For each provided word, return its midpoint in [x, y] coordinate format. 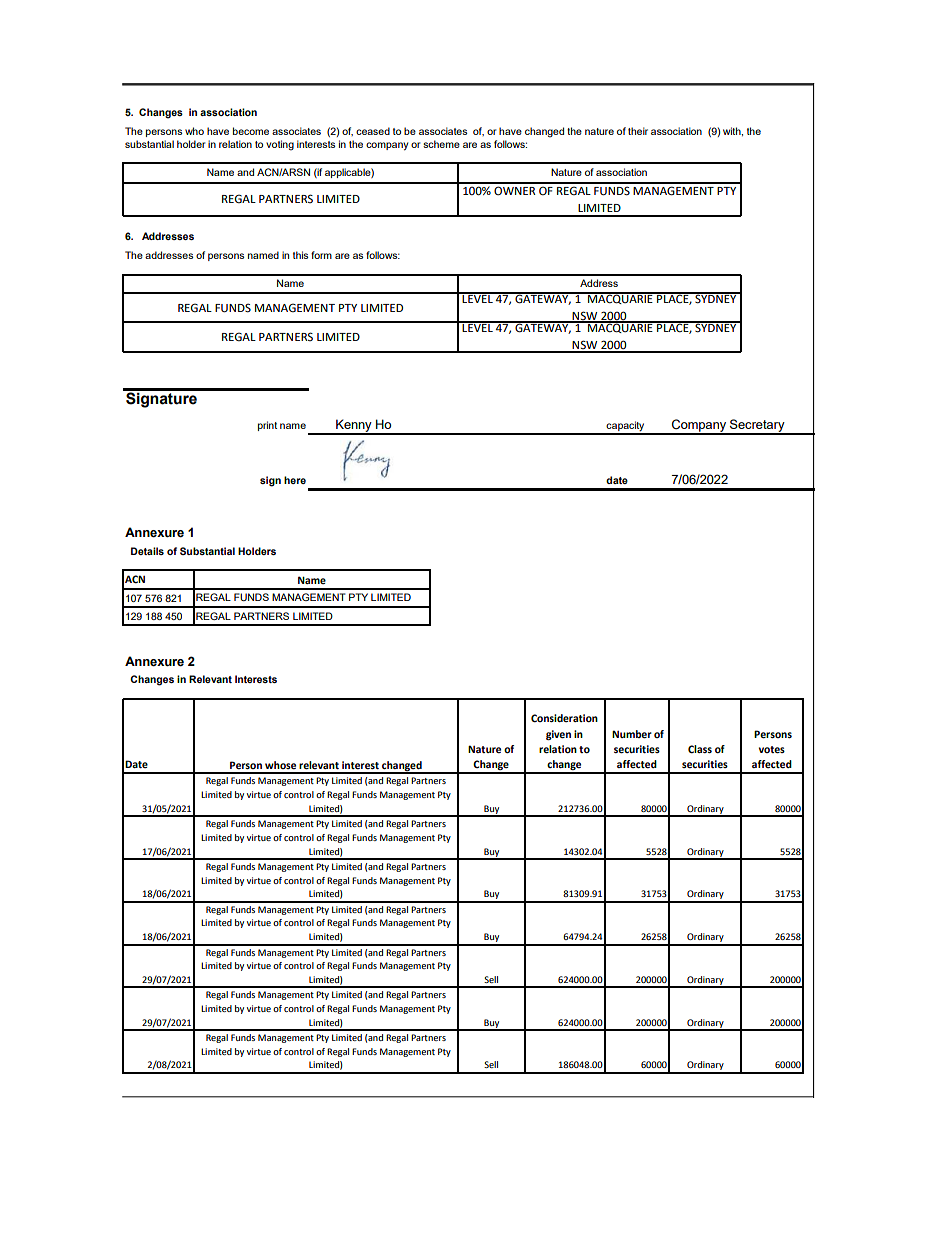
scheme [441, 144]
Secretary [757, 426]
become [251, 131]
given [558, 735]
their [638, 131]
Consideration [564, 718]
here [295, 480]
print [267, 426]
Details [147, 551]
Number [632, 734]
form [321, 255]
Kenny [354, 426]
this [300, 255]
